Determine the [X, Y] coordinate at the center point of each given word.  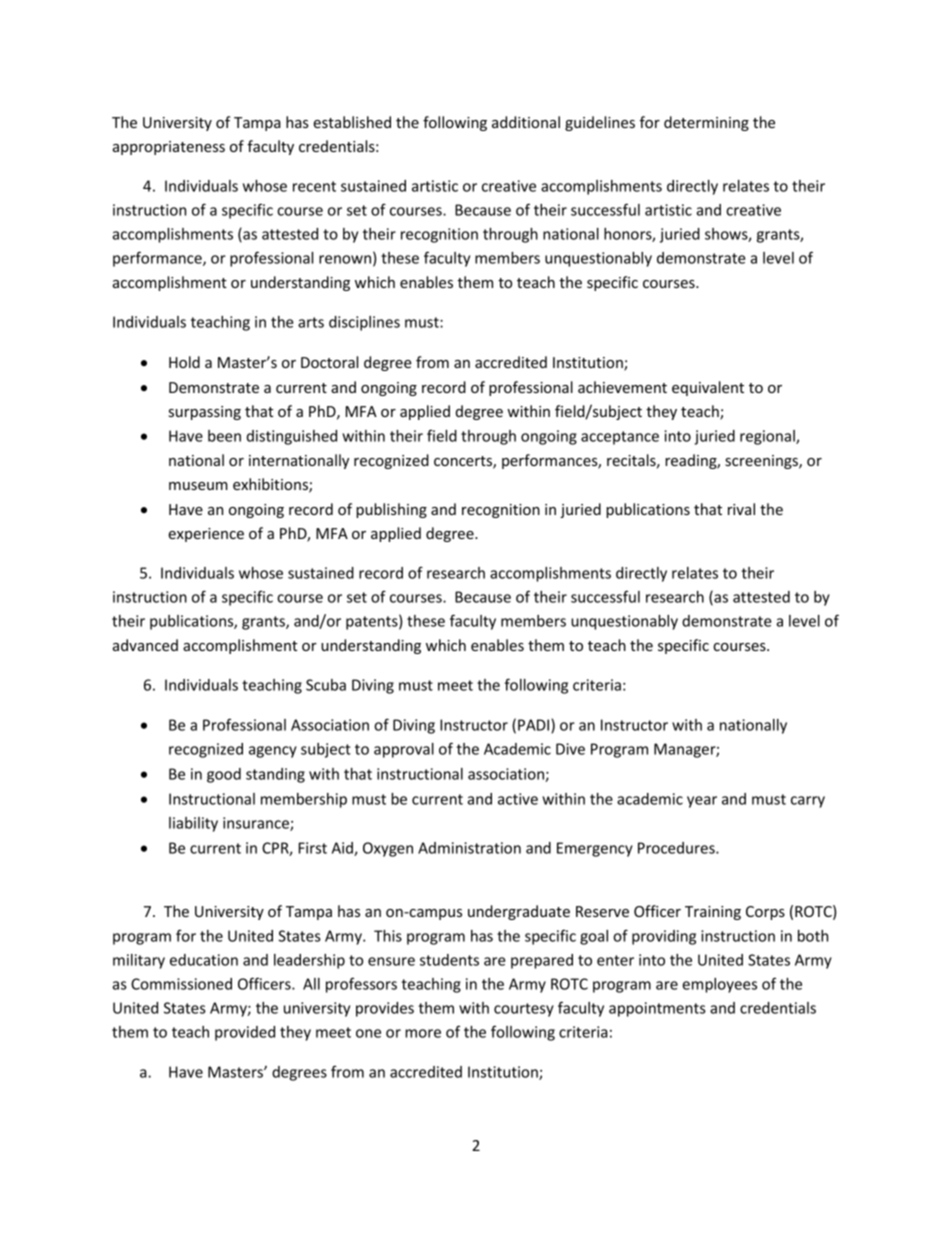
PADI [535, 726]
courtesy [524, 1010]
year [702, 802]
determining [706, 123]
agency [273, 752]
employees [719, 985]
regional [768, 437]
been [224, 436]
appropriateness [169, 148]
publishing [391, 510]
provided [245, 1033]
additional [526, 122]
